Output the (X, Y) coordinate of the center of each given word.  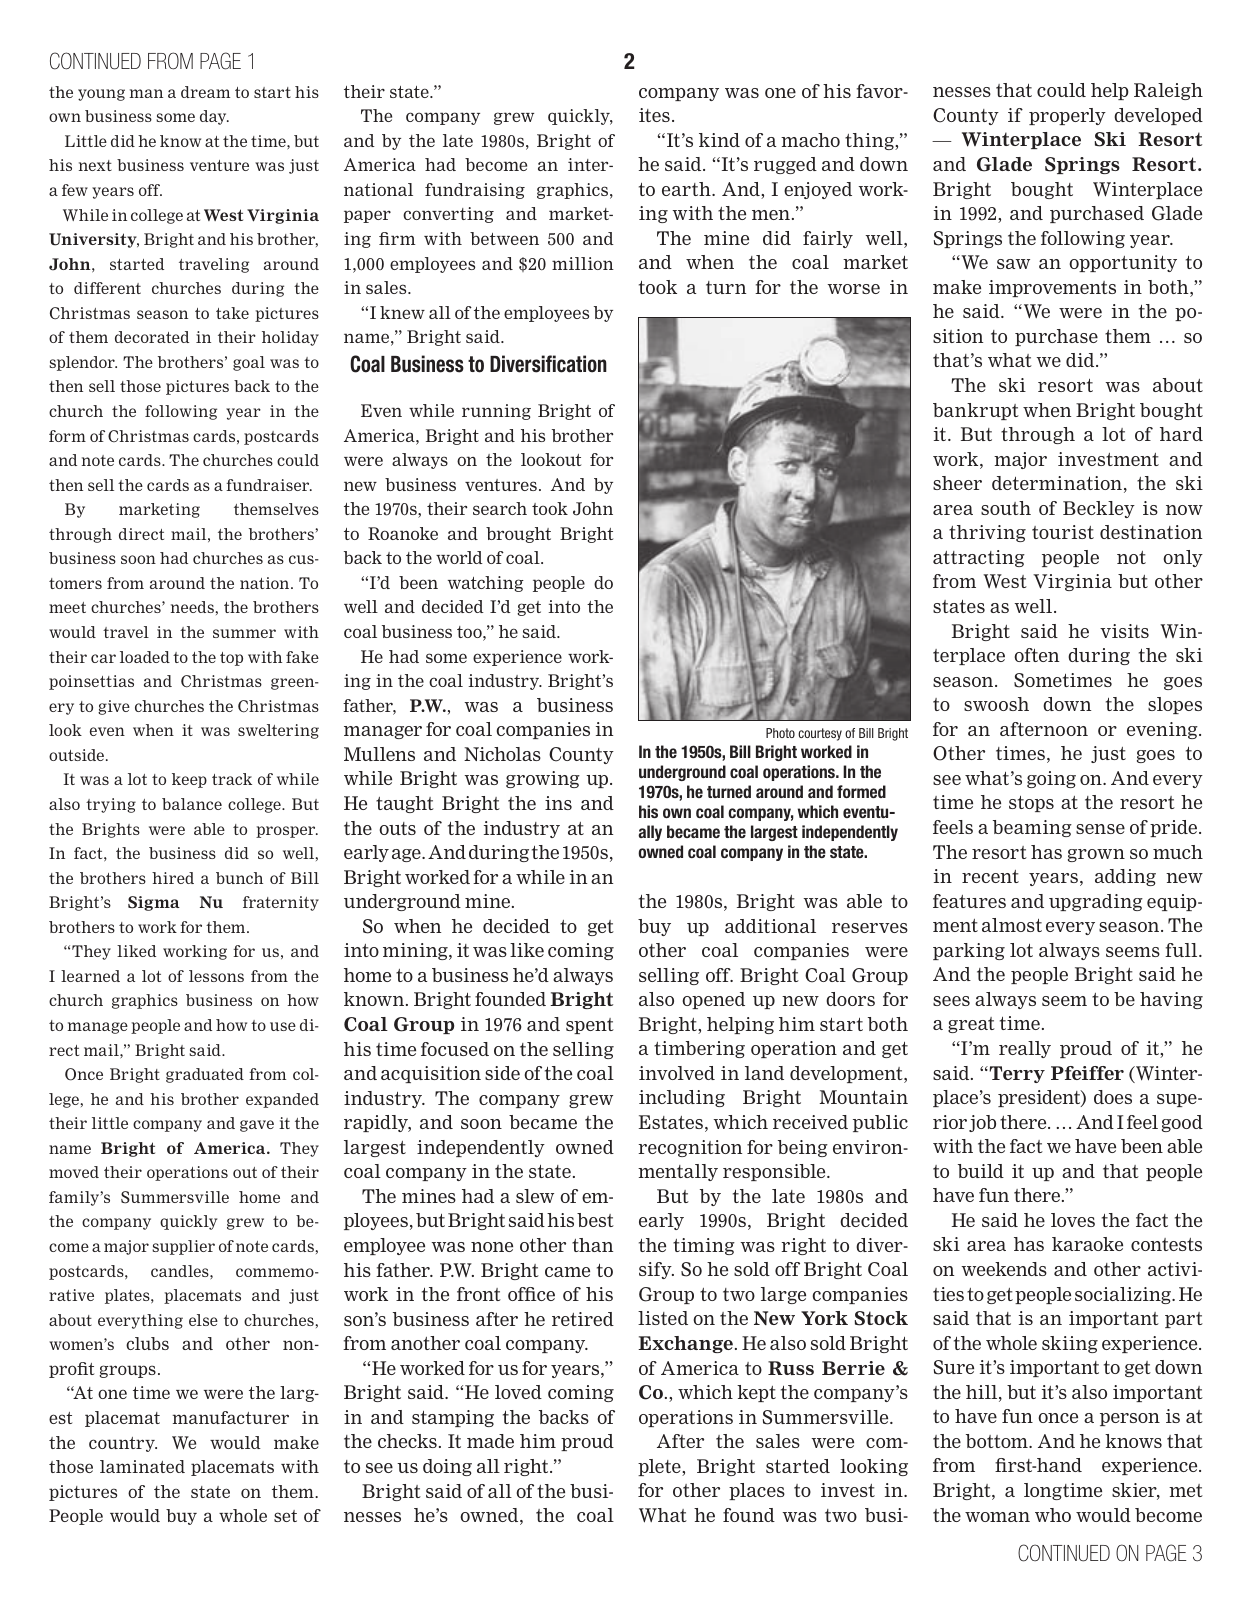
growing (543, 779)
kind (719, 140)
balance (192, 804)
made (490, 1441)
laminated (142, 1466)
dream (205, 92)
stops (1031, 804)
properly (1067, 116)
